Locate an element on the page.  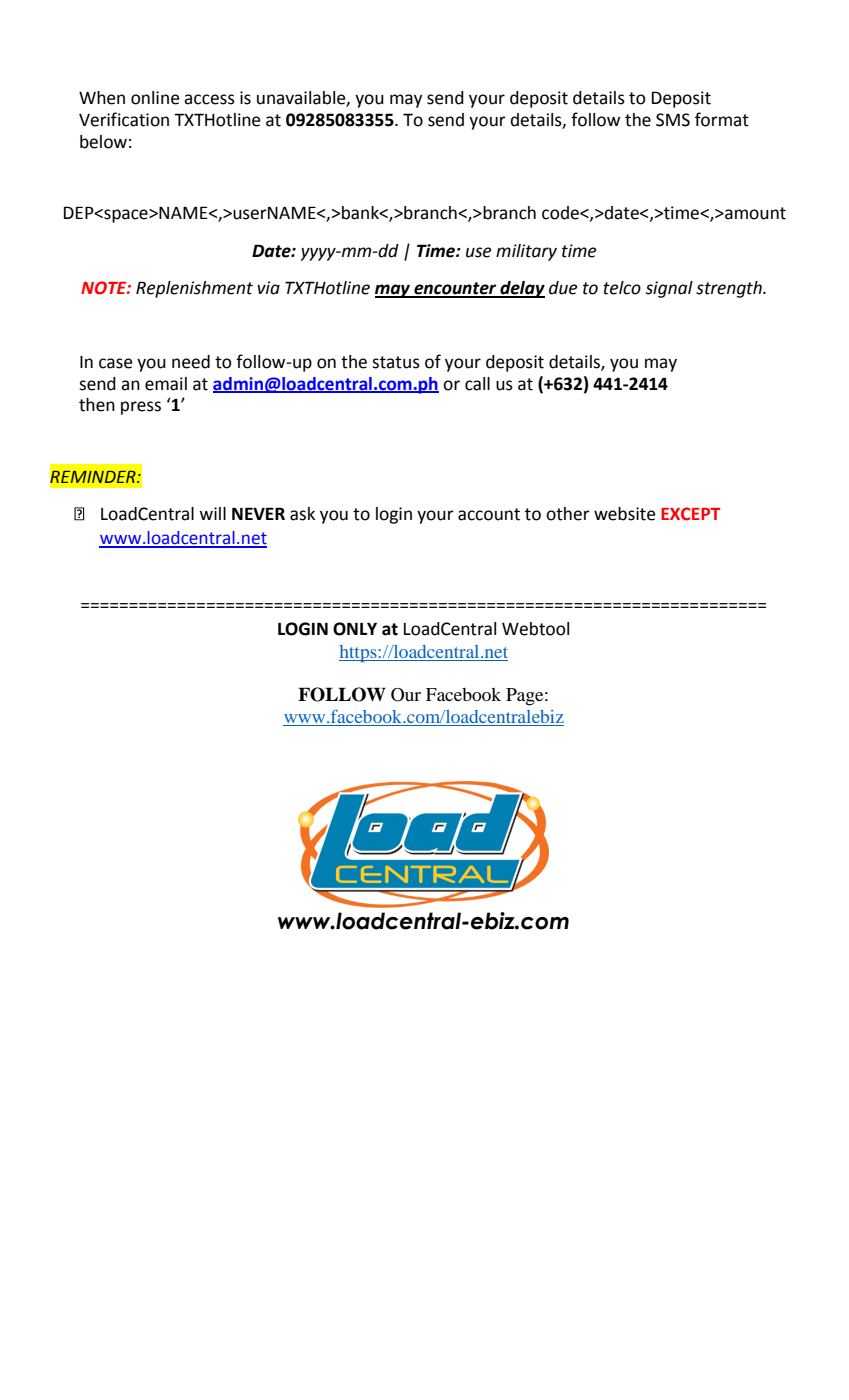
ONLY is located at coordinates (355, 629).
